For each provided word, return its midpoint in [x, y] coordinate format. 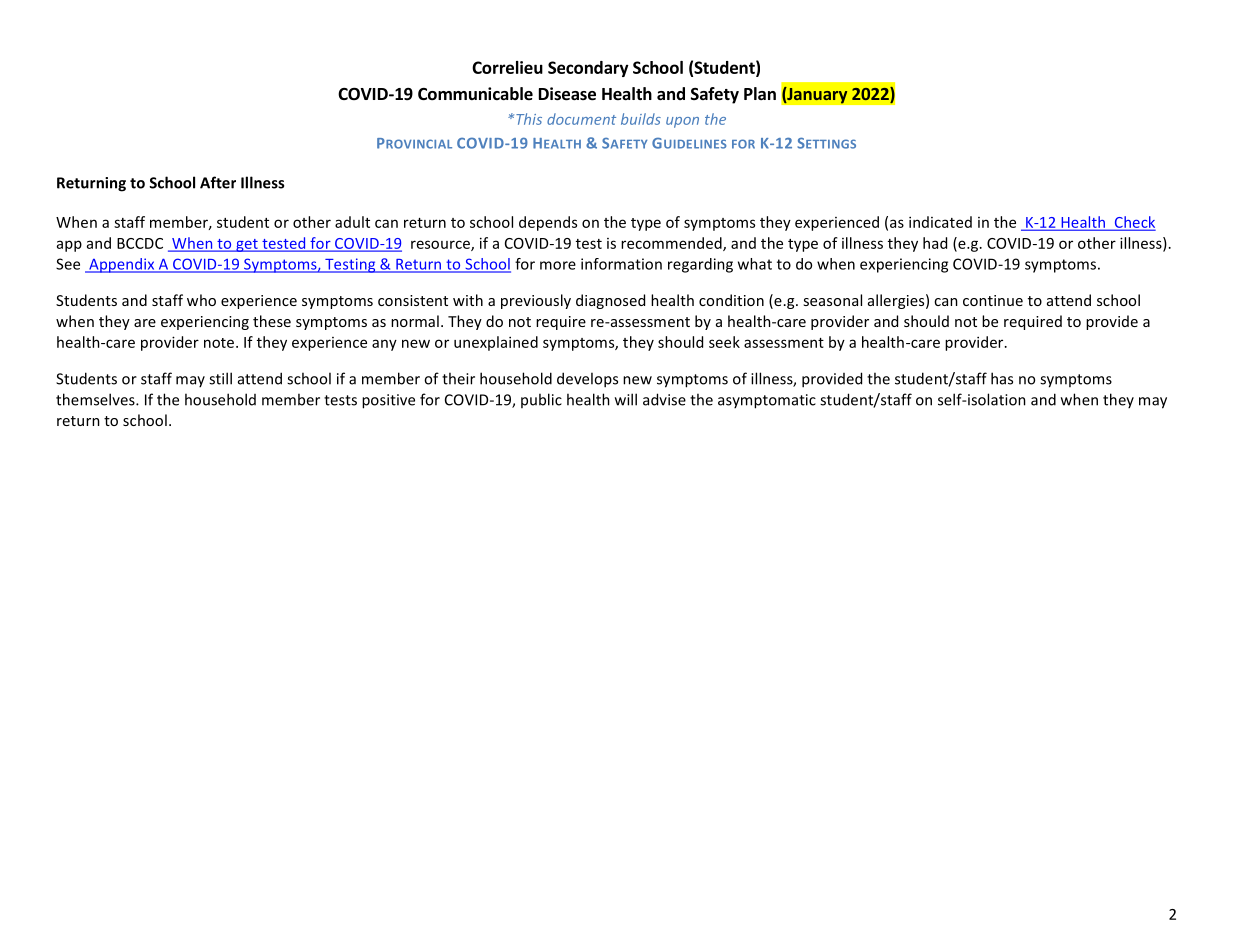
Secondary [588, 69]
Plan [760, 93]
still [220, 378]
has [1002, 378]
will [626, 399]
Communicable [475, 94]
